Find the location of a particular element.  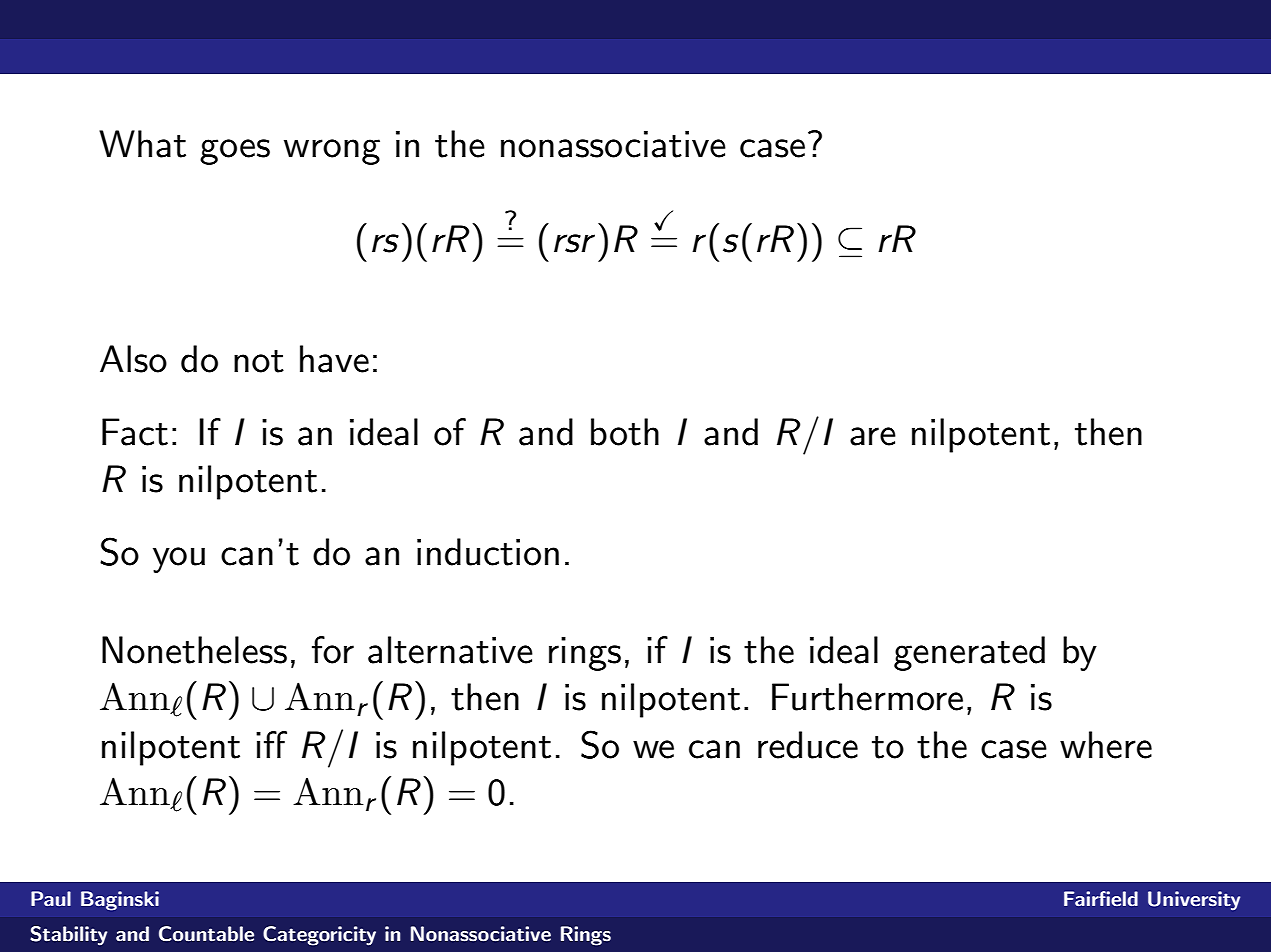

generated is located at coordinates (969, 653).
